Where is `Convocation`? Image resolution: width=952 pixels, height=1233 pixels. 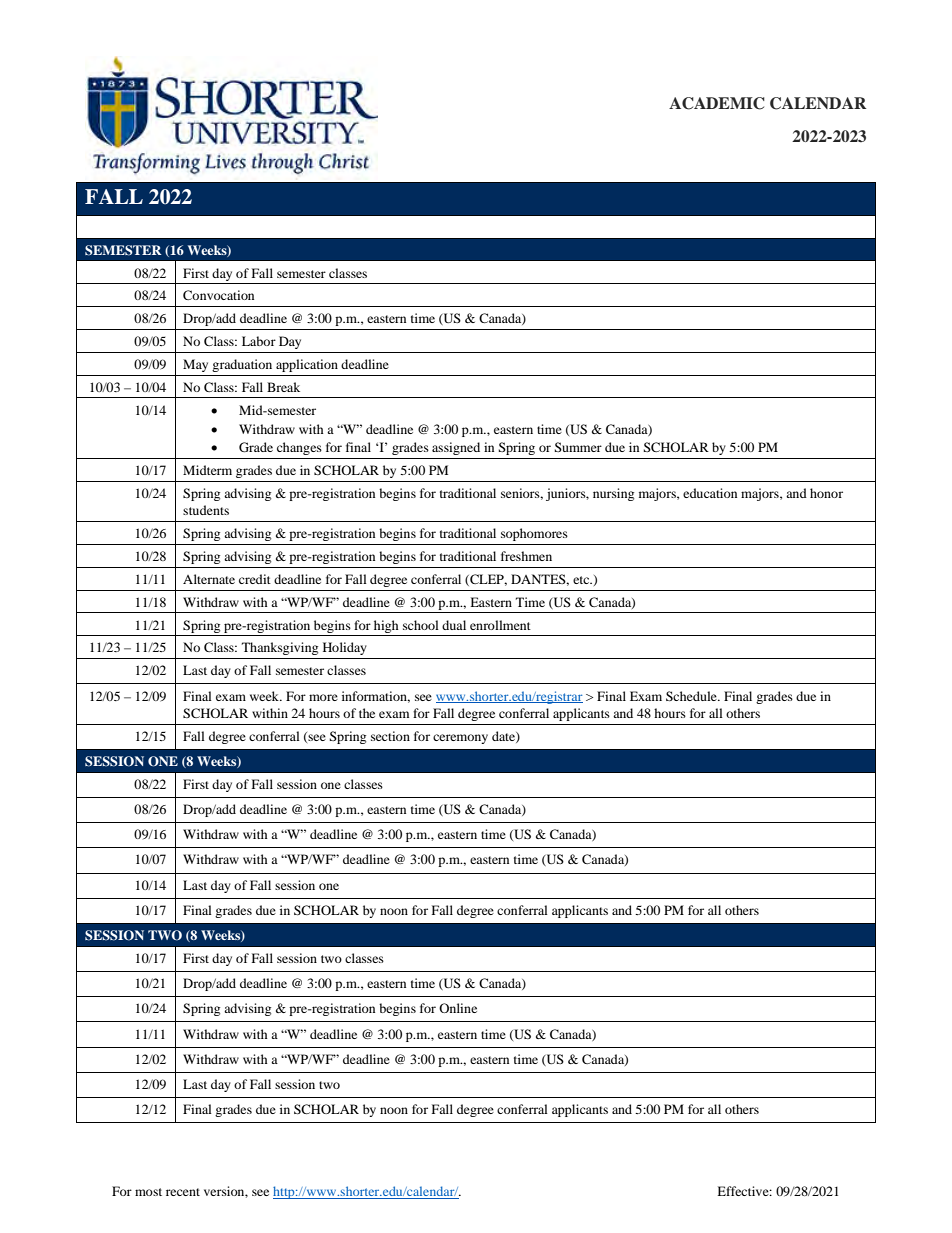
Convocation is located at coordinates (218, 295).
